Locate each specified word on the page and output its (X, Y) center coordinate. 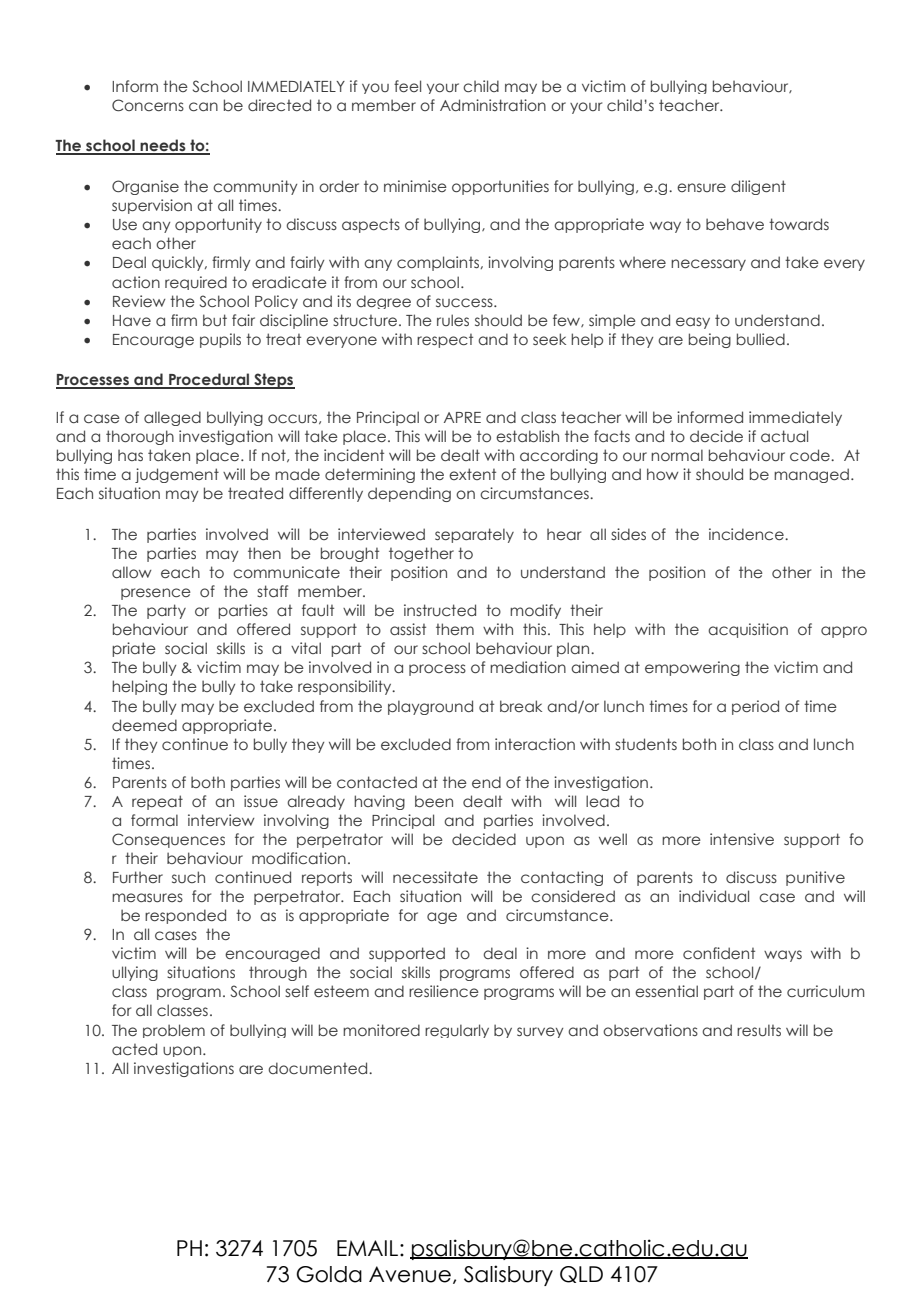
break (521, 706)
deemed (144, 725)
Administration (493, 105)
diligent (758, 187)
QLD (581, 1274)
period (755, 707)
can (203, 106)
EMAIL (369, 1248)
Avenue (410, 1274)
